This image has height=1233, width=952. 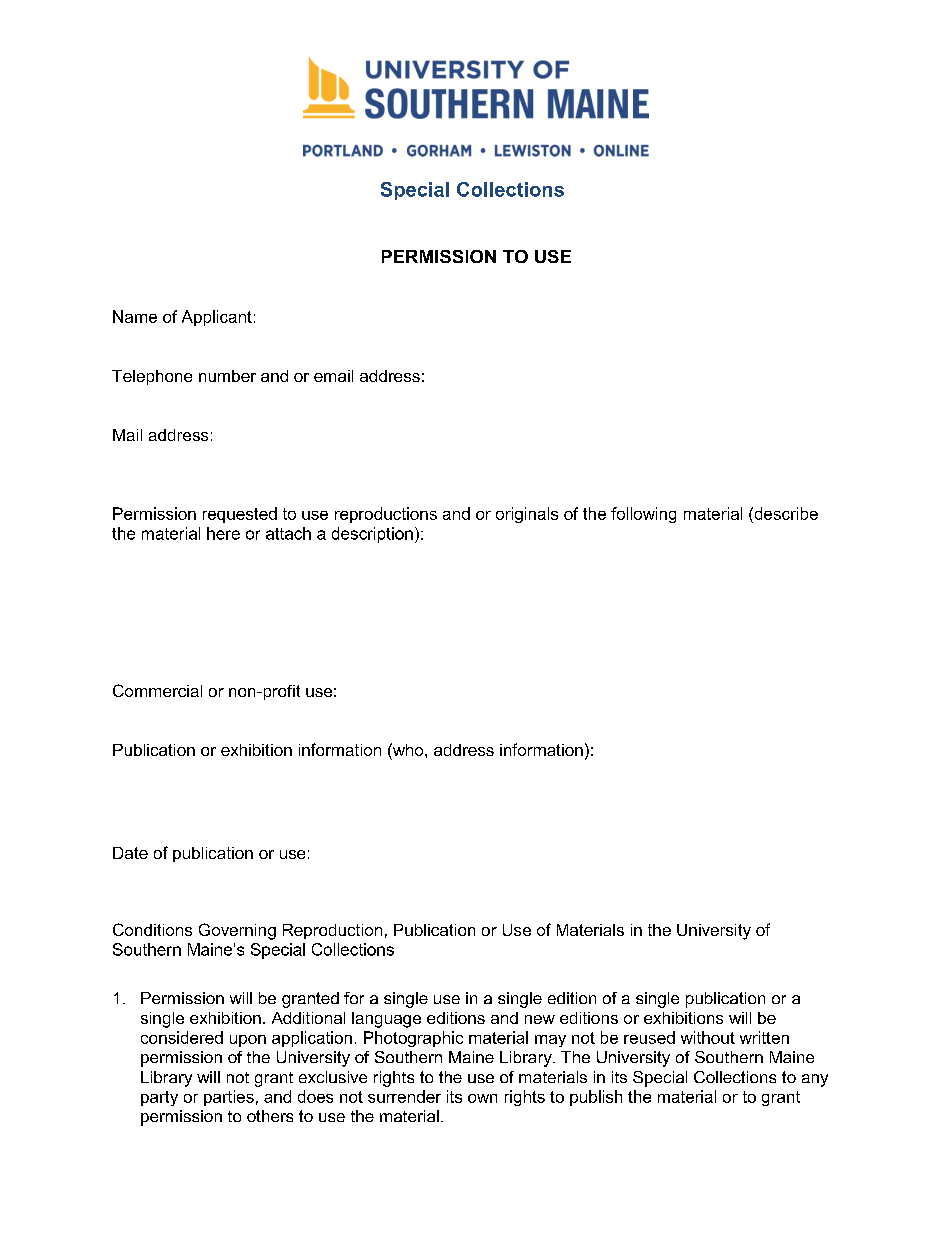 What do you see at coordinates (157, 690) in the image?
I see `Commercial` at bounding box center [157, 690].
